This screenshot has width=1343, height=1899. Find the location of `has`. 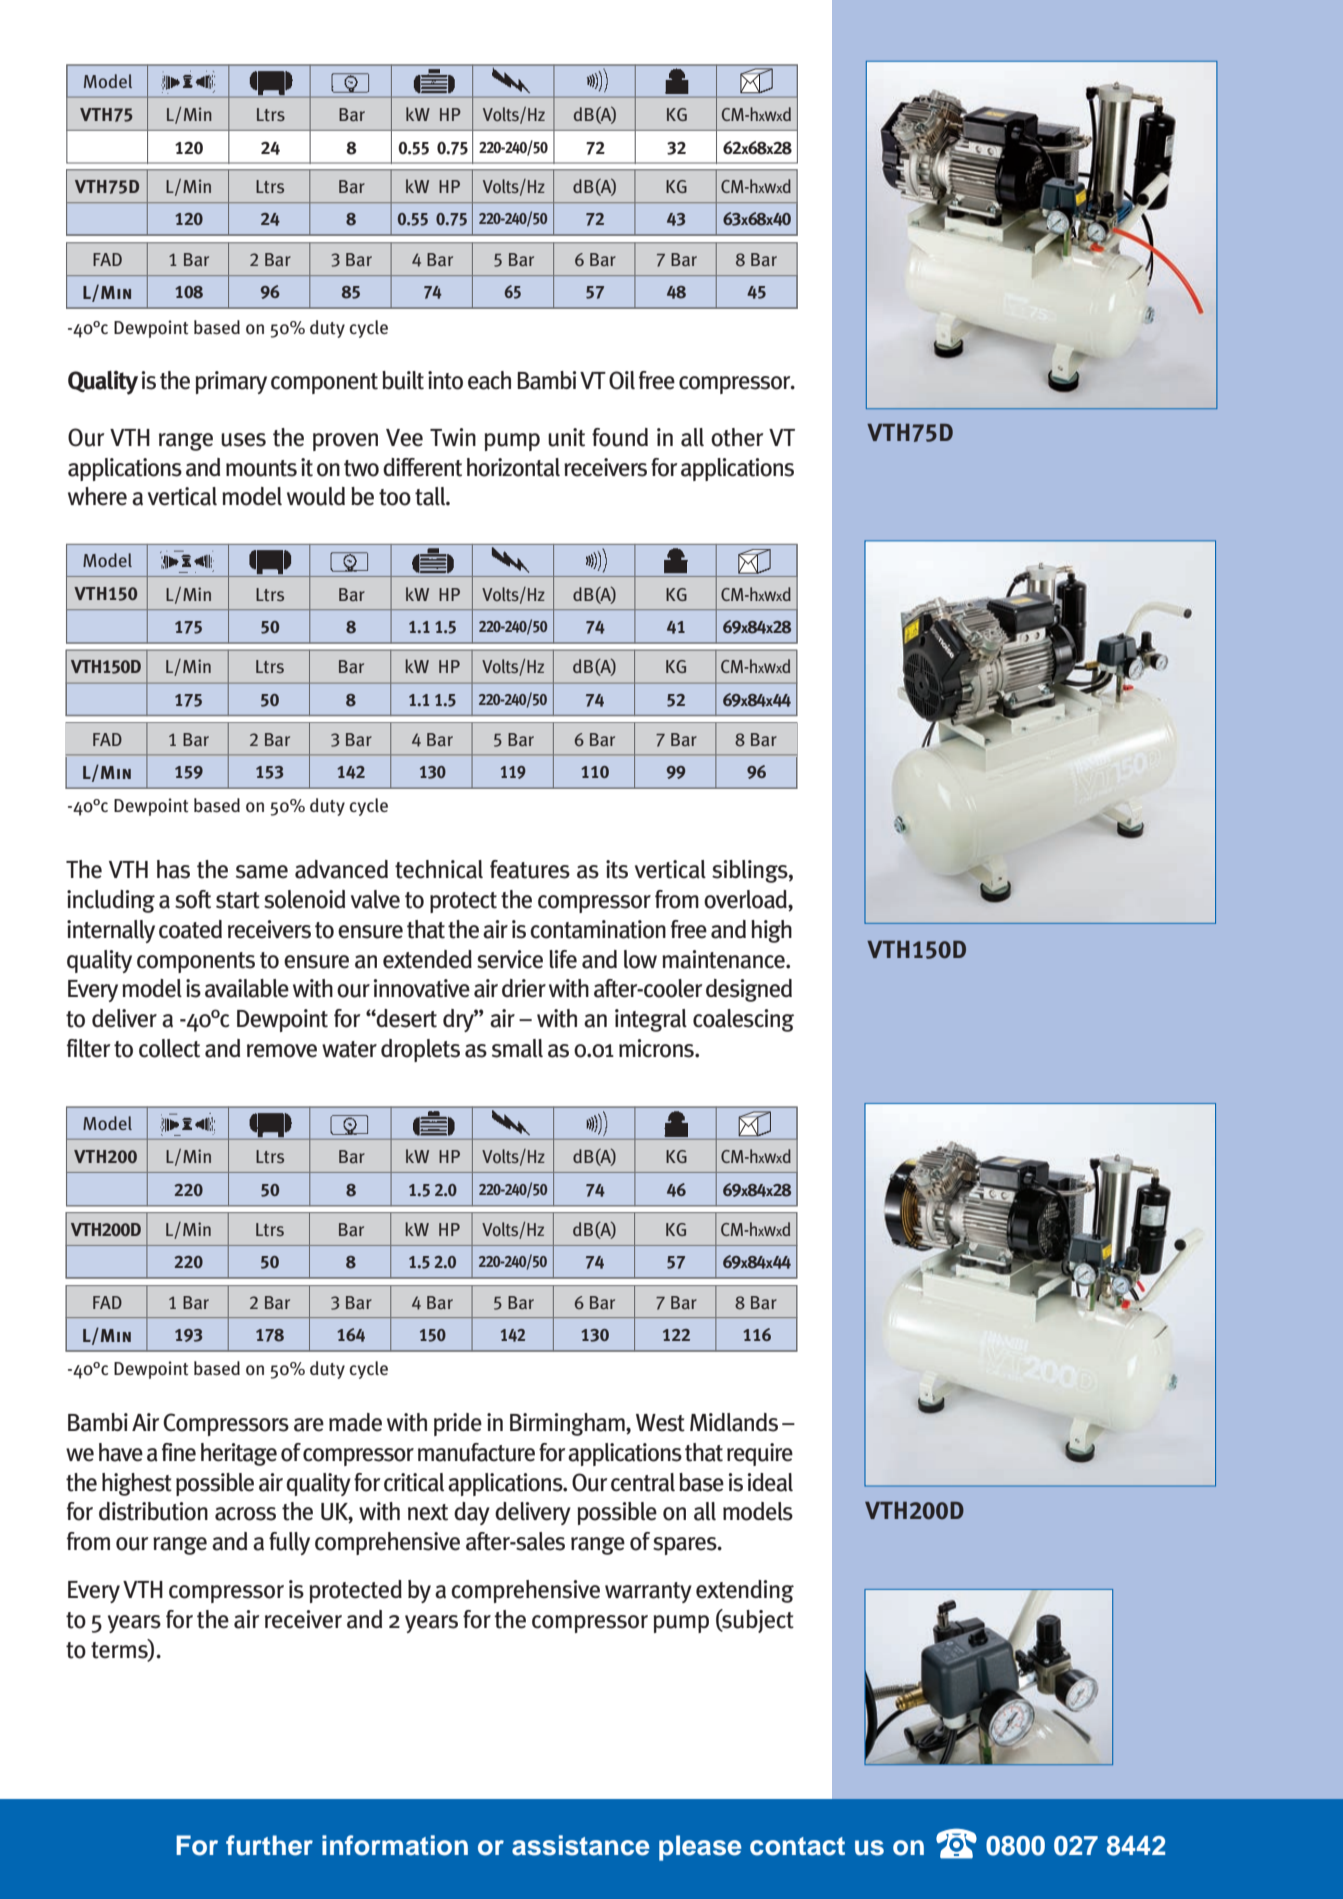

has is located at coordinates (173, 869).
